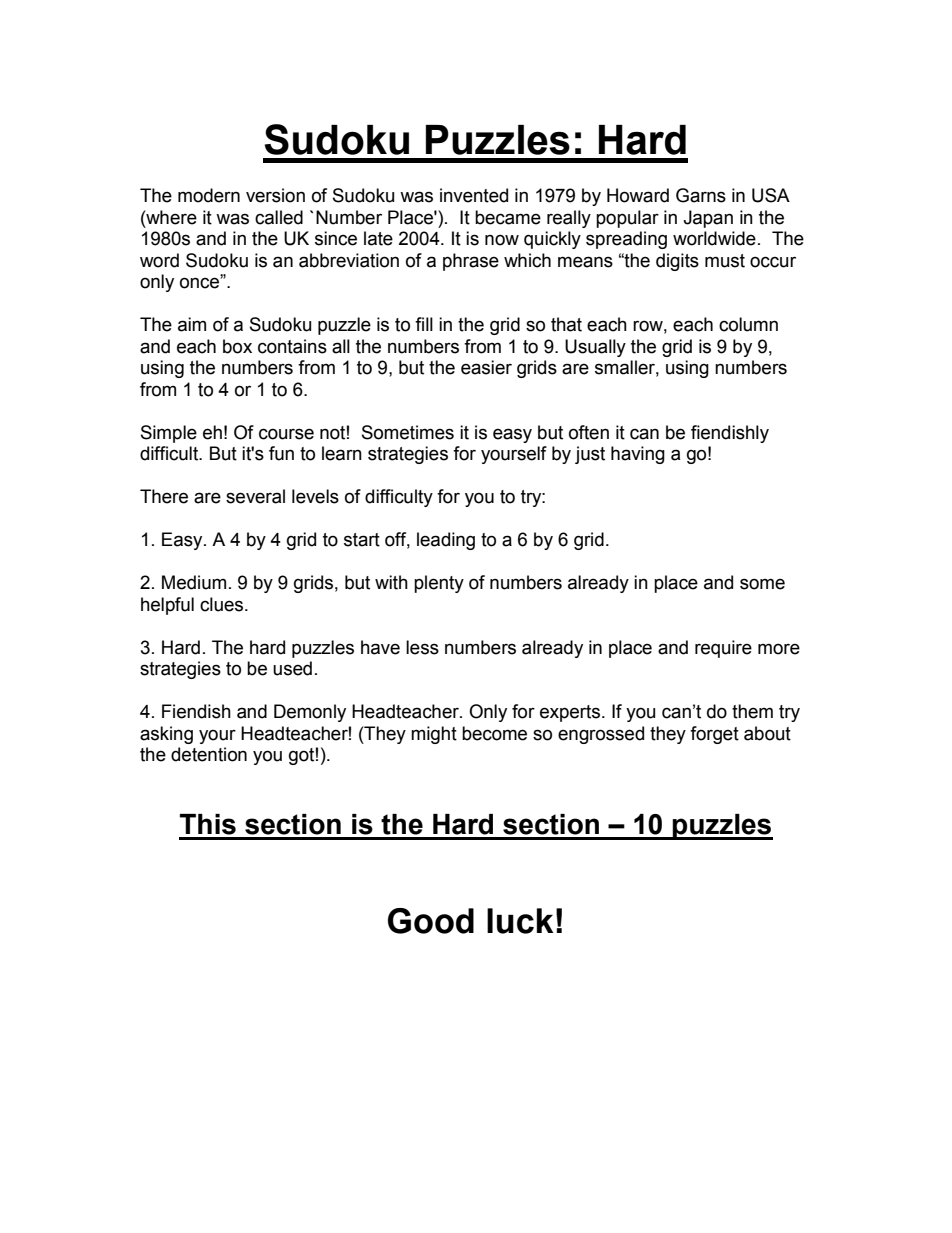 The width and height of the document is (952, 1233). Describe the element at coordinates (431, 921) in the document. I see `Good` at that location.
